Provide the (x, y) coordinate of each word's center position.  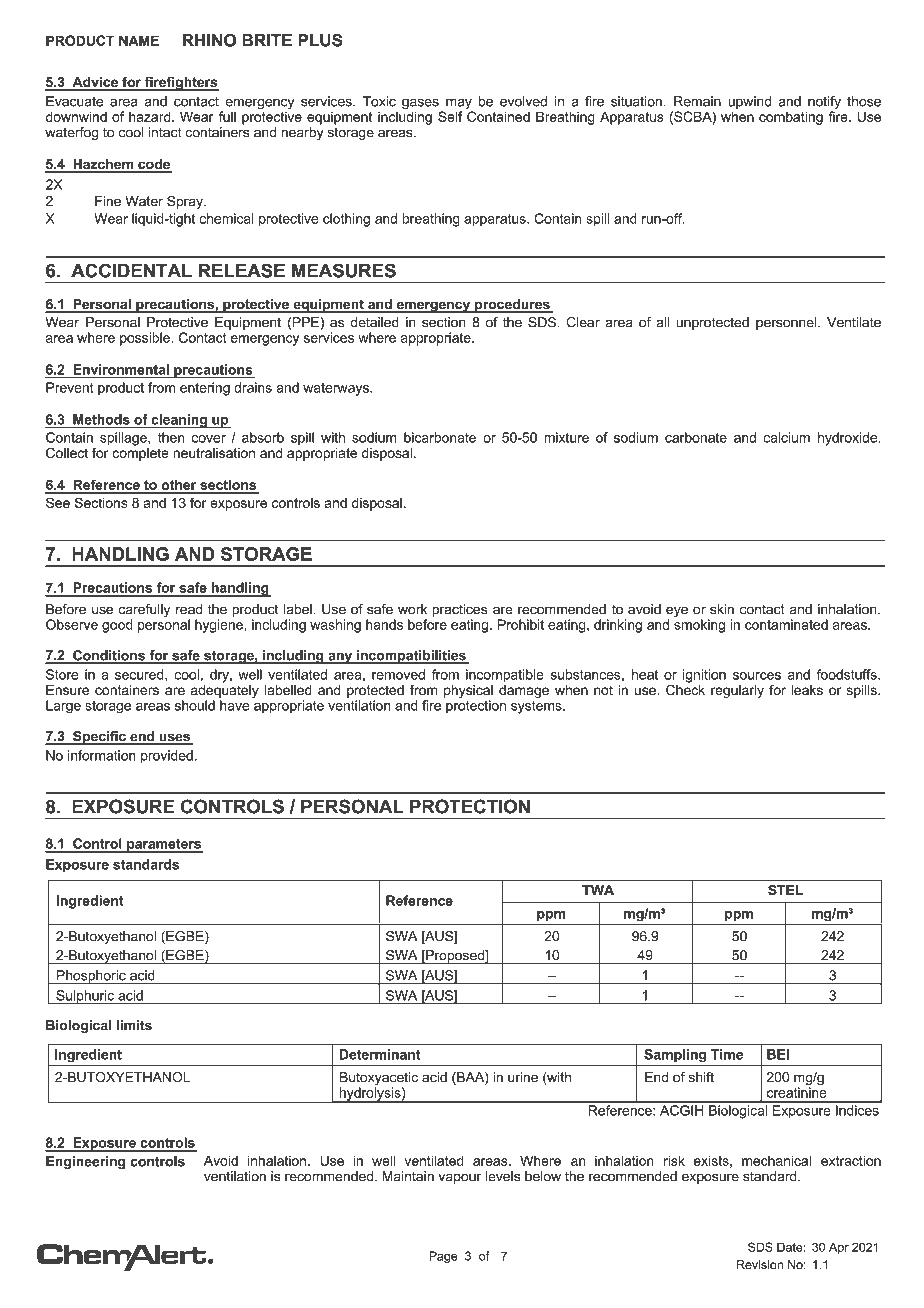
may (459, 105)
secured (140, 674)
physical (468, 691)
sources (757, 676)
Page (443, 1257)
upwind (749, 102)
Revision (760, 1265)
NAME (139, 40)
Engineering (86, 1163)
